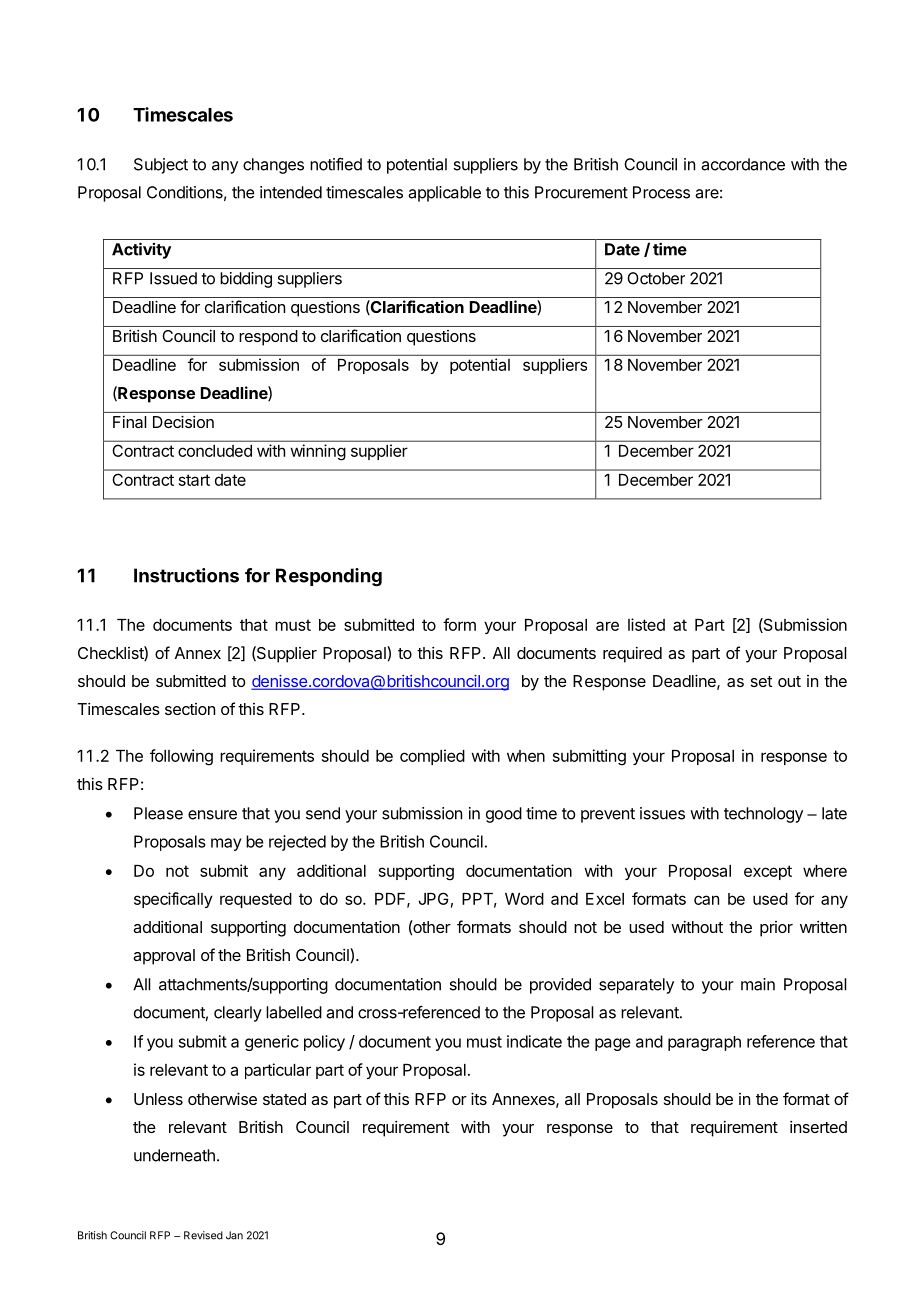  I want to click on accordance, so click(743, 164).
